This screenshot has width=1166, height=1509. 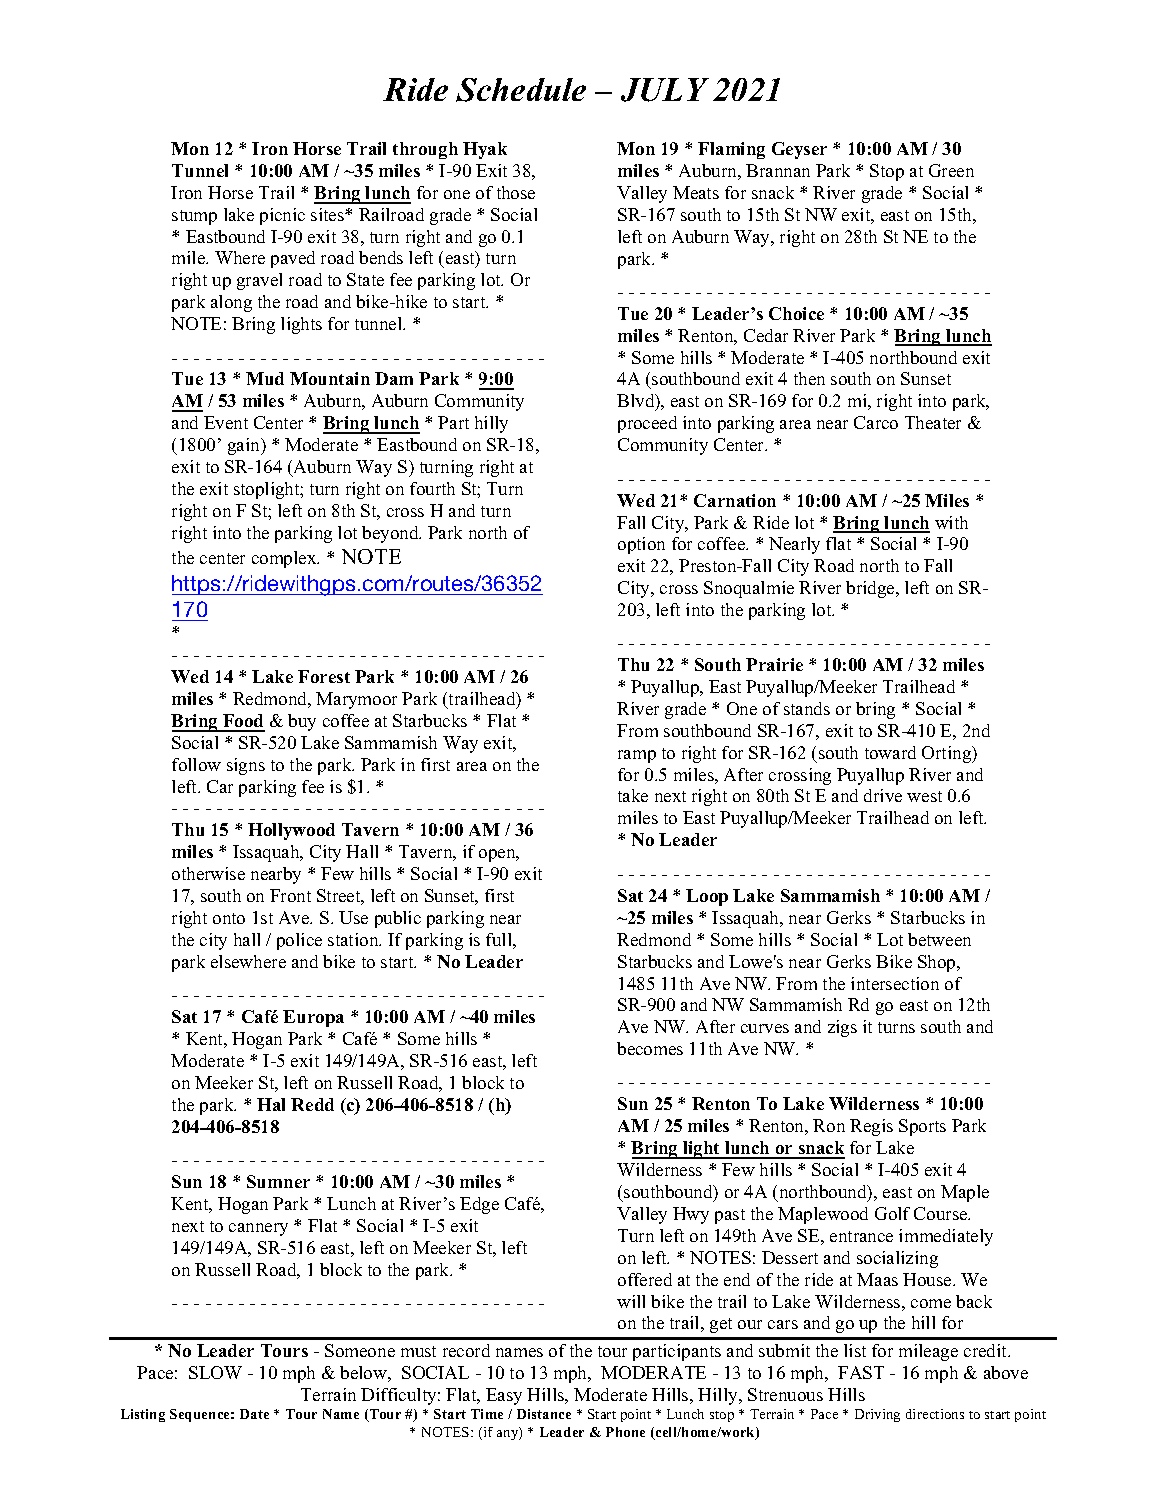 What do you see at coordinates (871, 589) in the screenshot?
I see `bridge` at bounding box center [871, 589].
